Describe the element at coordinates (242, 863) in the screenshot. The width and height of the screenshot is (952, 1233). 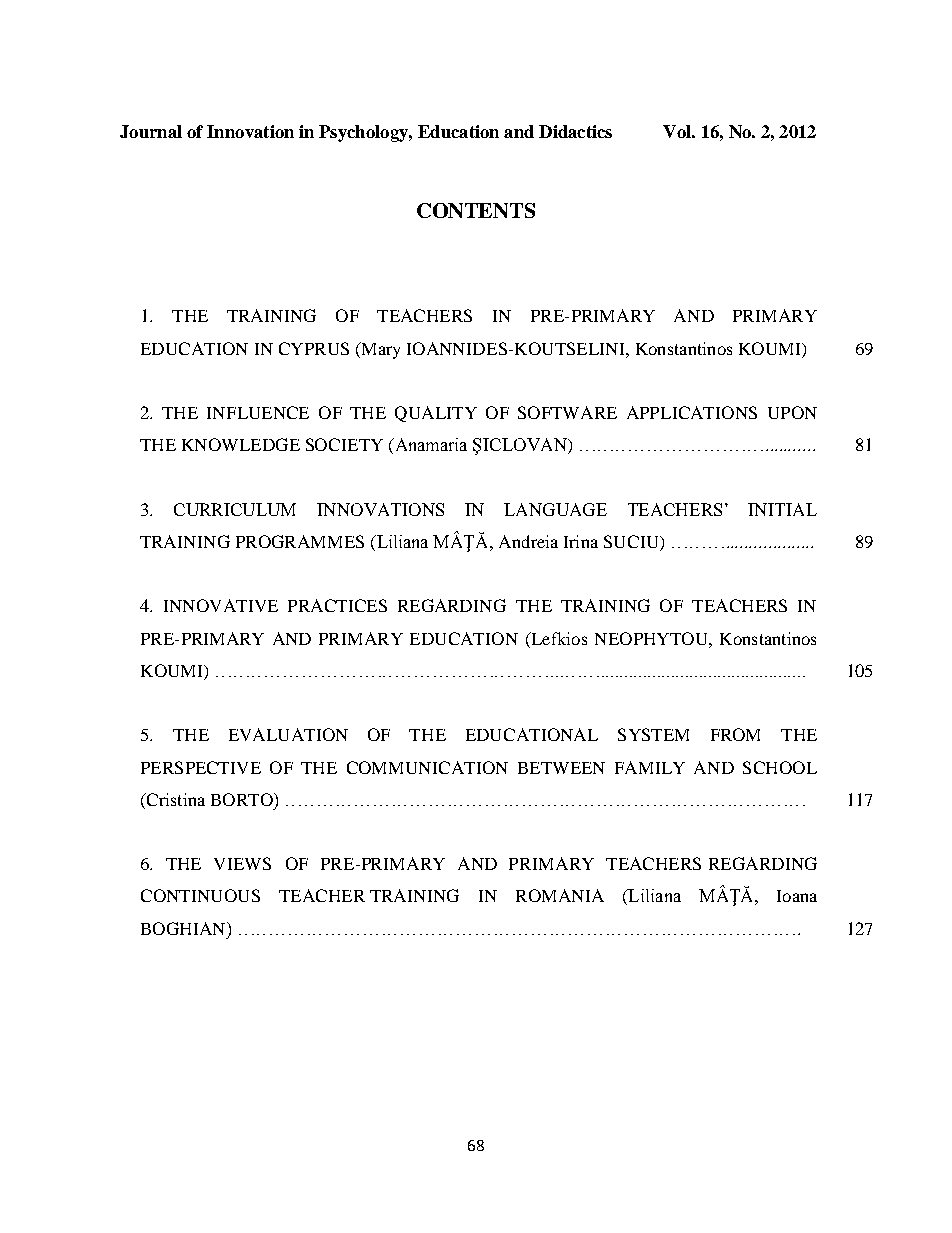
I see `VIEWS` at that location.
